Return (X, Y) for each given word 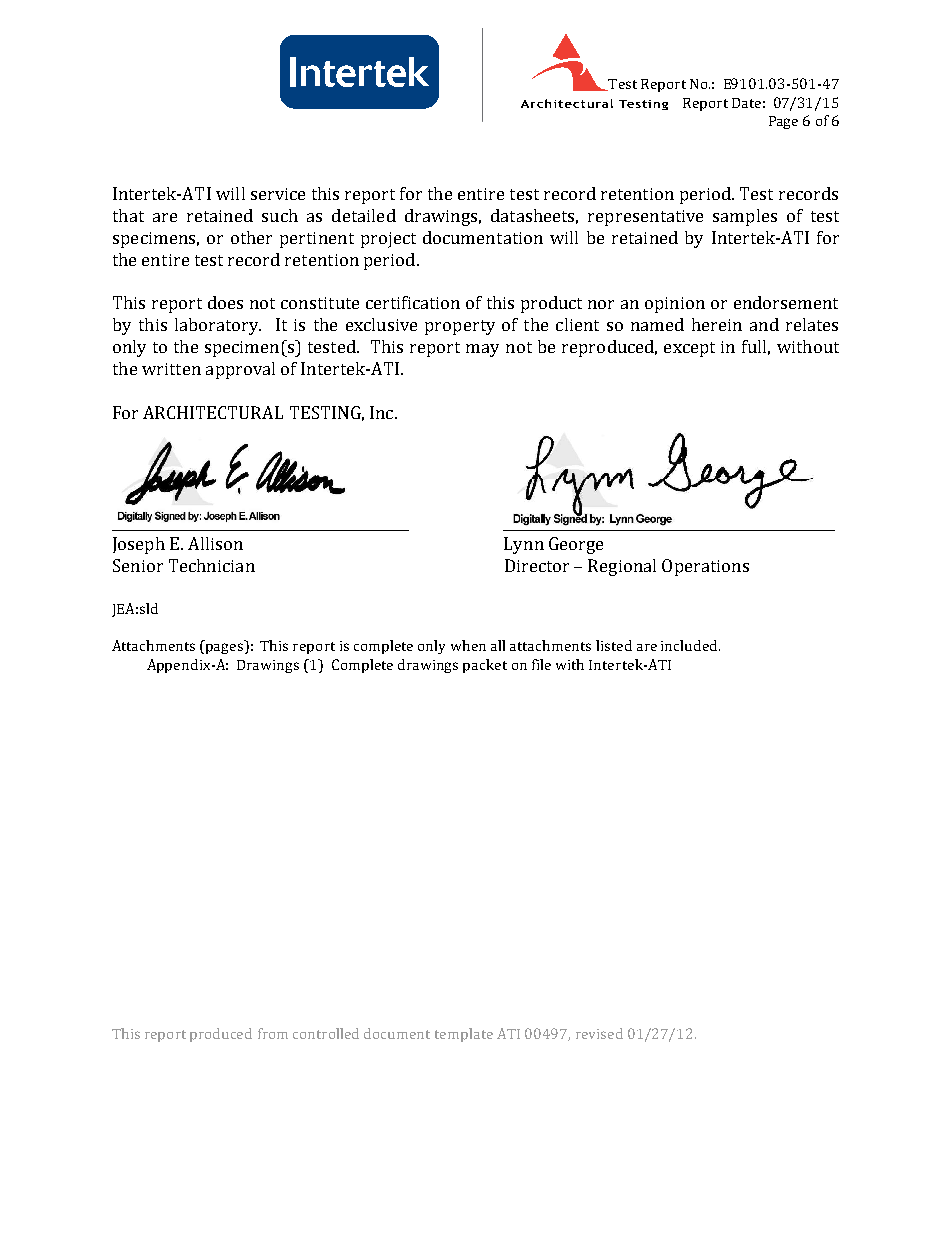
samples (745, 217)
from (273, 1033)
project (388, 240)
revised (599, 1033)
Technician (212, 565)
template (464, 1035)
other (251, 237)
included (690, 645)
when (468, 645)
